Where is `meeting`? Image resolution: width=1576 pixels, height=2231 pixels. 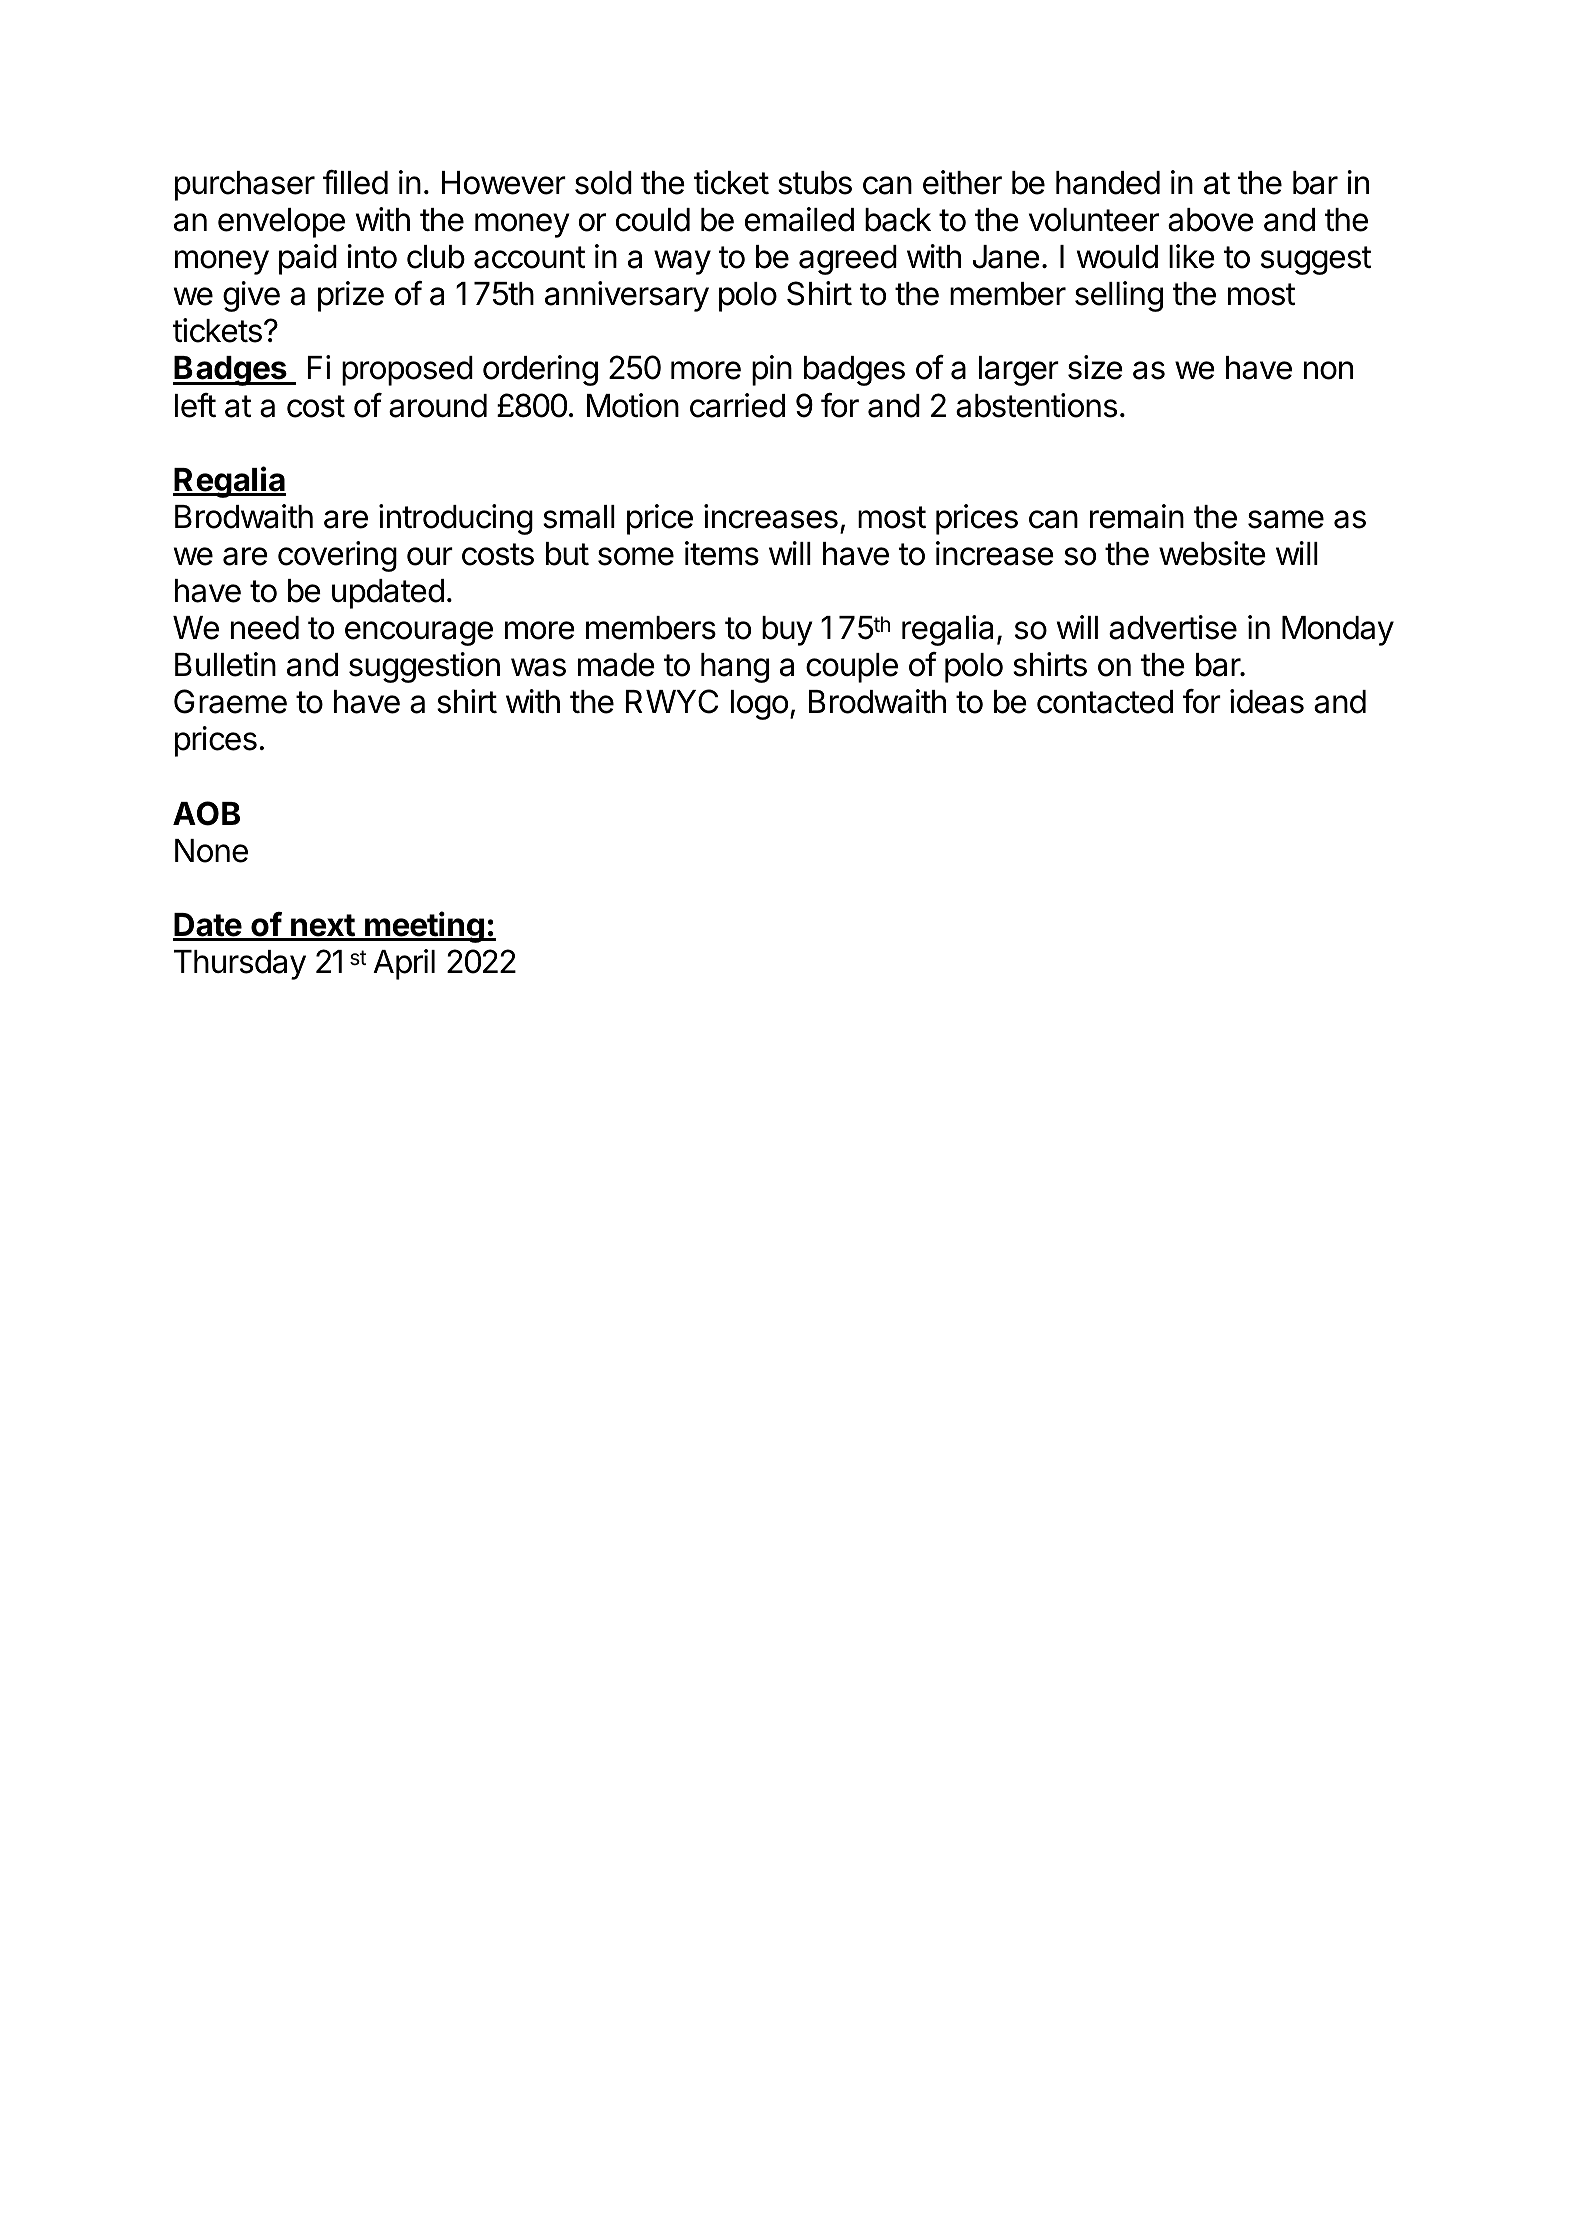 meeting is located at coordinates (424, 927).
